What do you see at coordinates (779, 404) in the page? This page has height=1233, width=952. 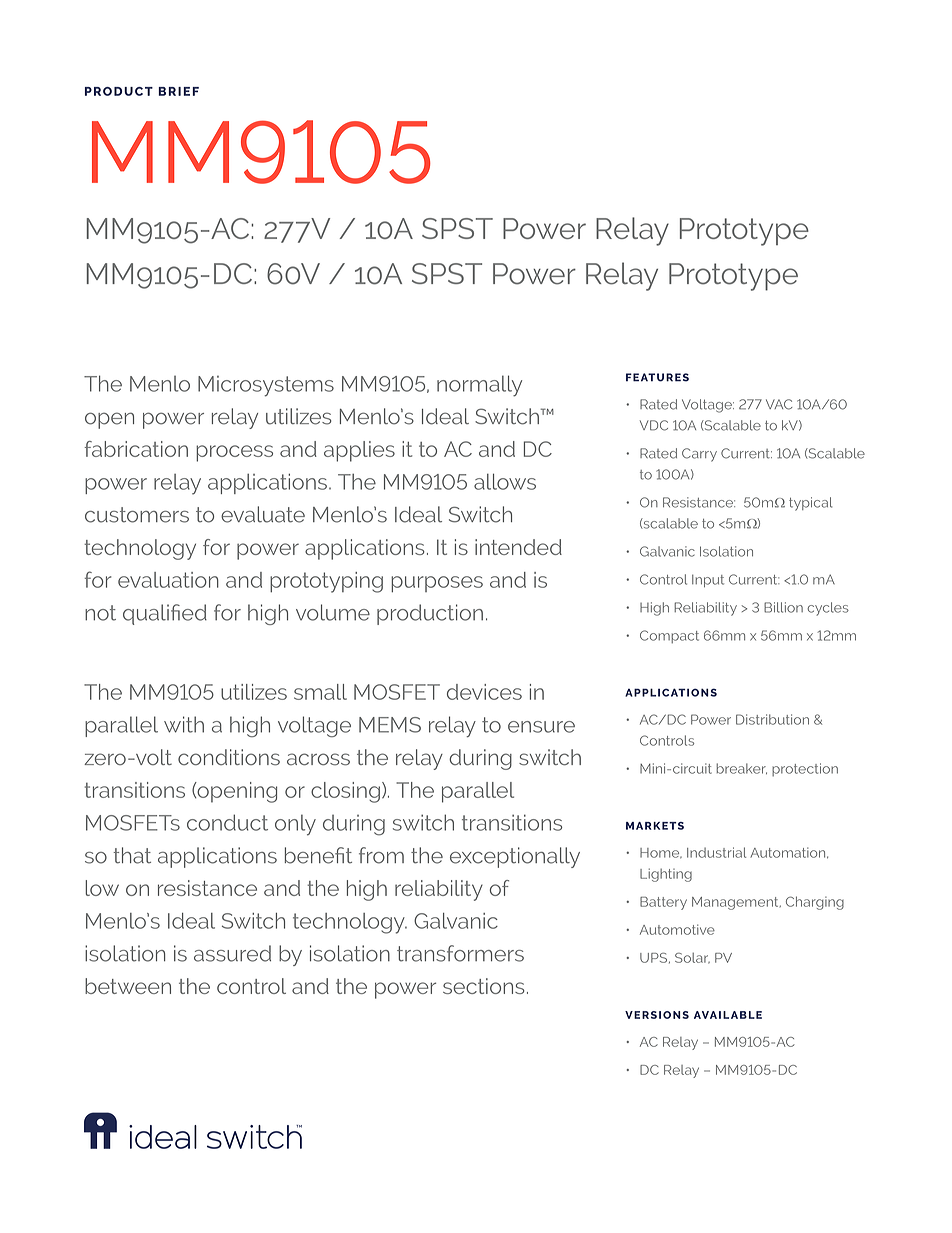 I see `VAC` at bounding box center [779, 404].
